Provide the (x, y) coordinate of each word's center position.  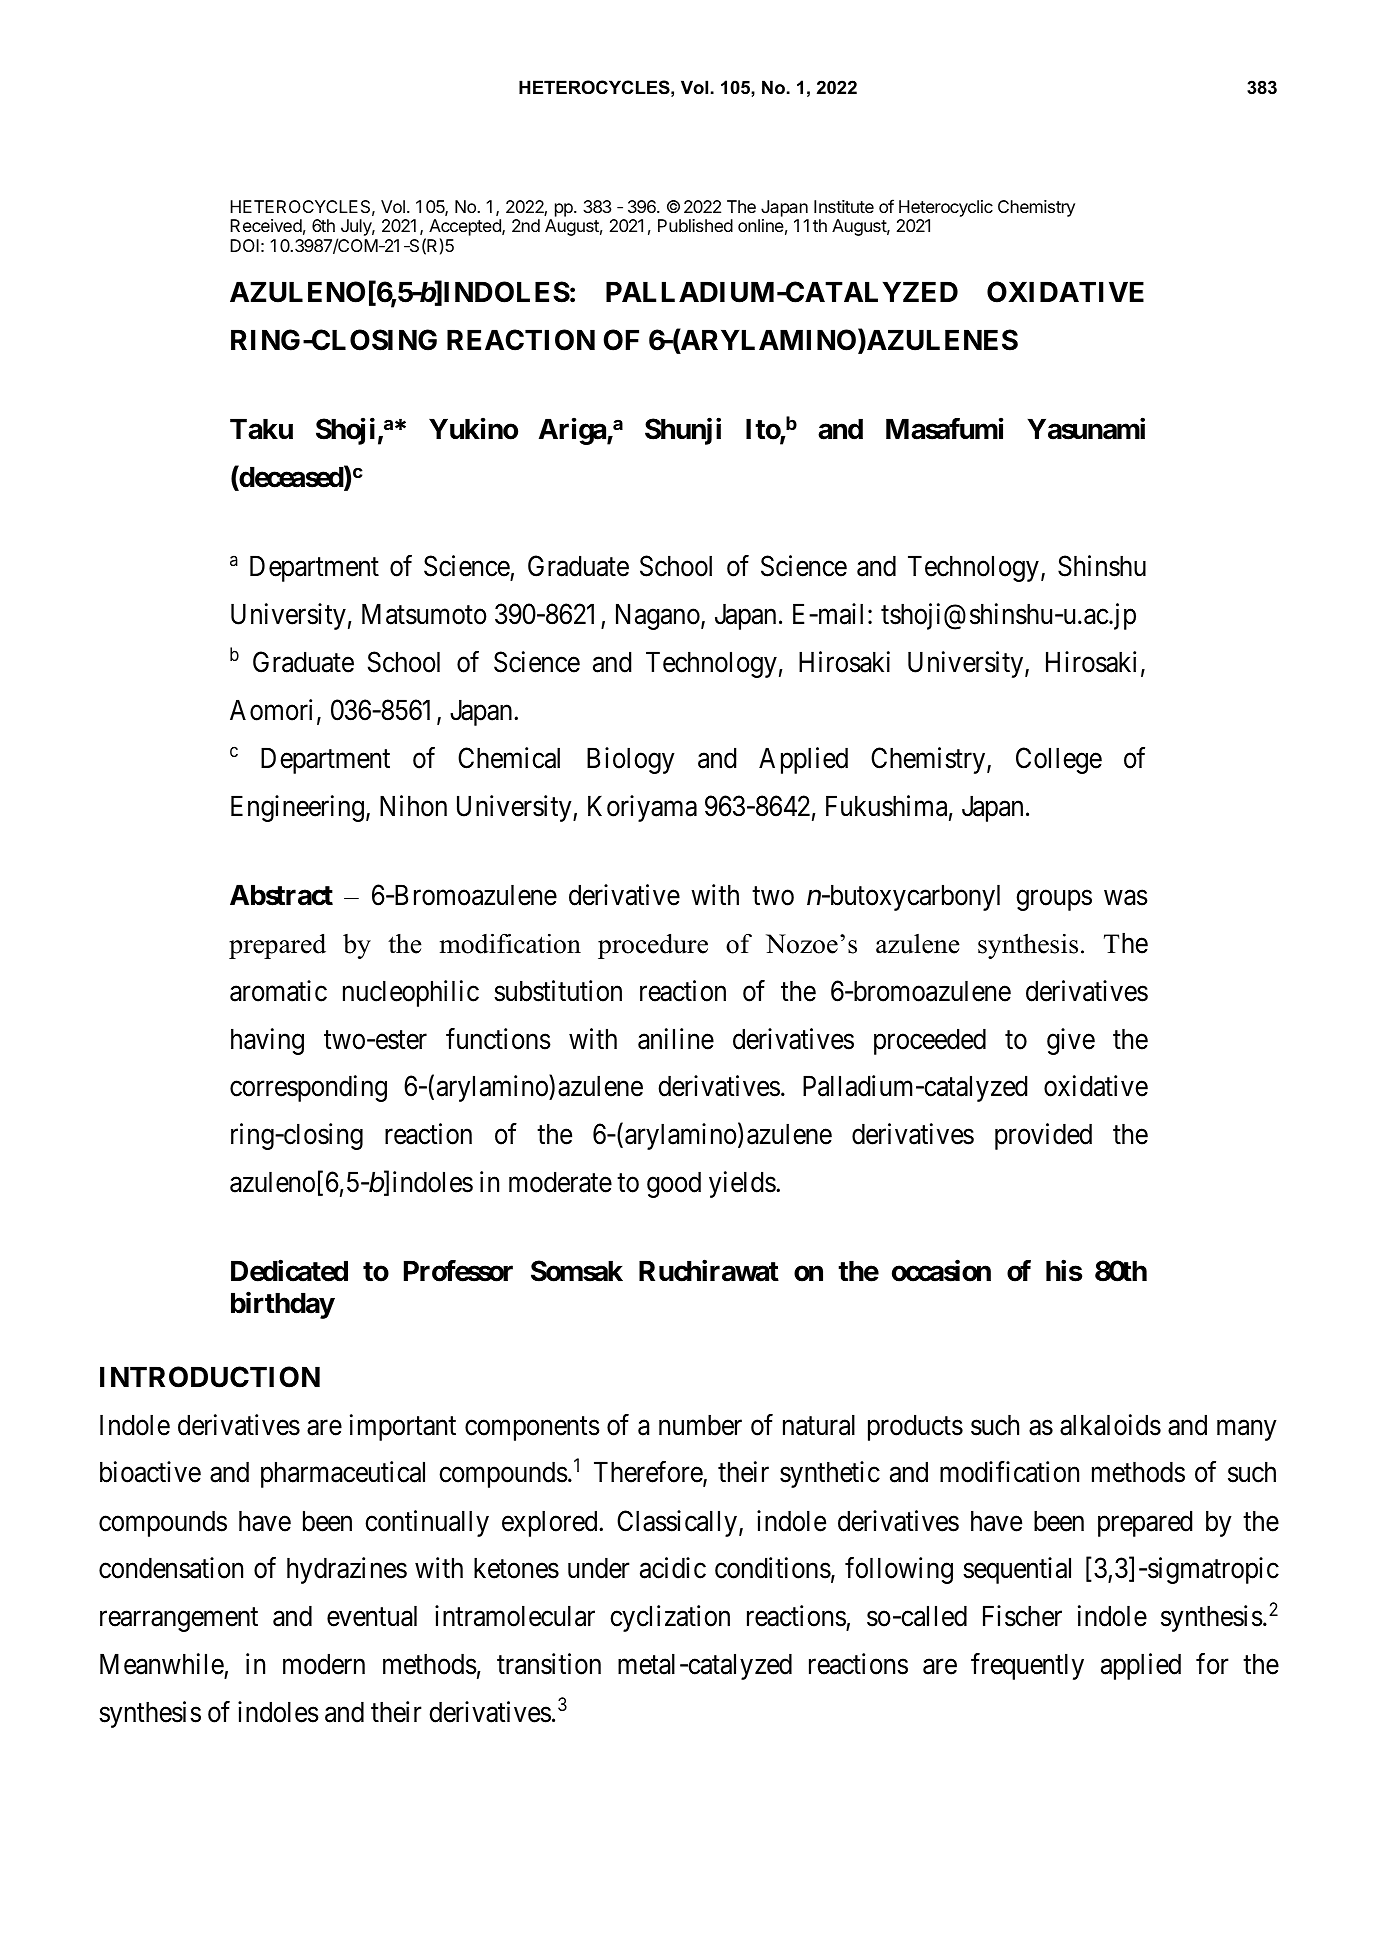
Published (695, 225)
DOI (244, 245)
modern (324, 1664)
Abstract (281, 895)
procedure (653, 946)
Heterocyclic (946, 208)
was (1126, 898)
